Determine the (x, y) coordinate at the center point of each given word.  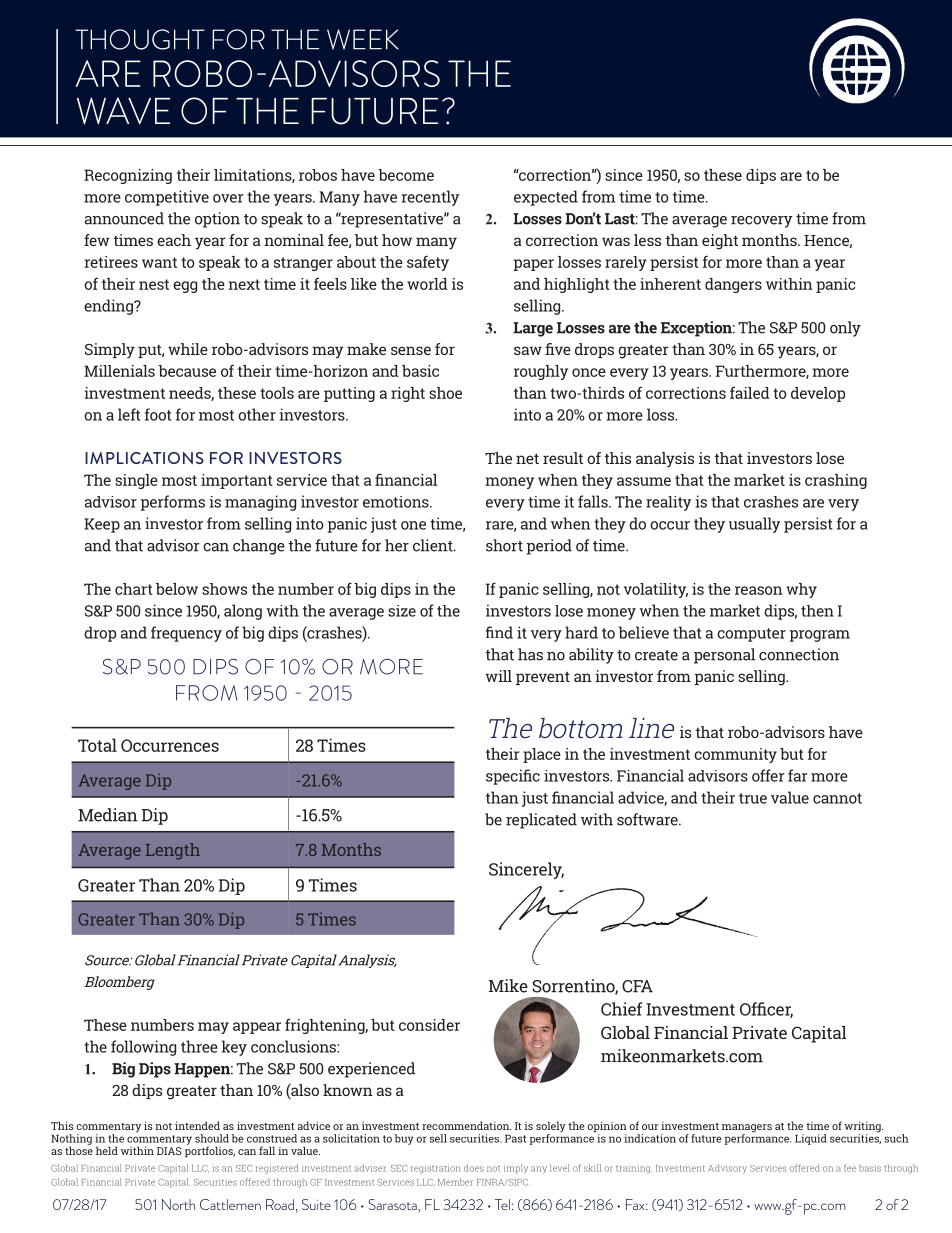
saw (528, 350)
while (188, 349)
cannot (837, 798)
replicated (541, 821)
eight (720, 242)
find (499, 632)
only (845, 329)
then (817, 611)
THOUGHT (140, 39)
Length (173, 851)
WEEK (363, 39)
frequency (186, 634)
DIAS (169, 1151)
